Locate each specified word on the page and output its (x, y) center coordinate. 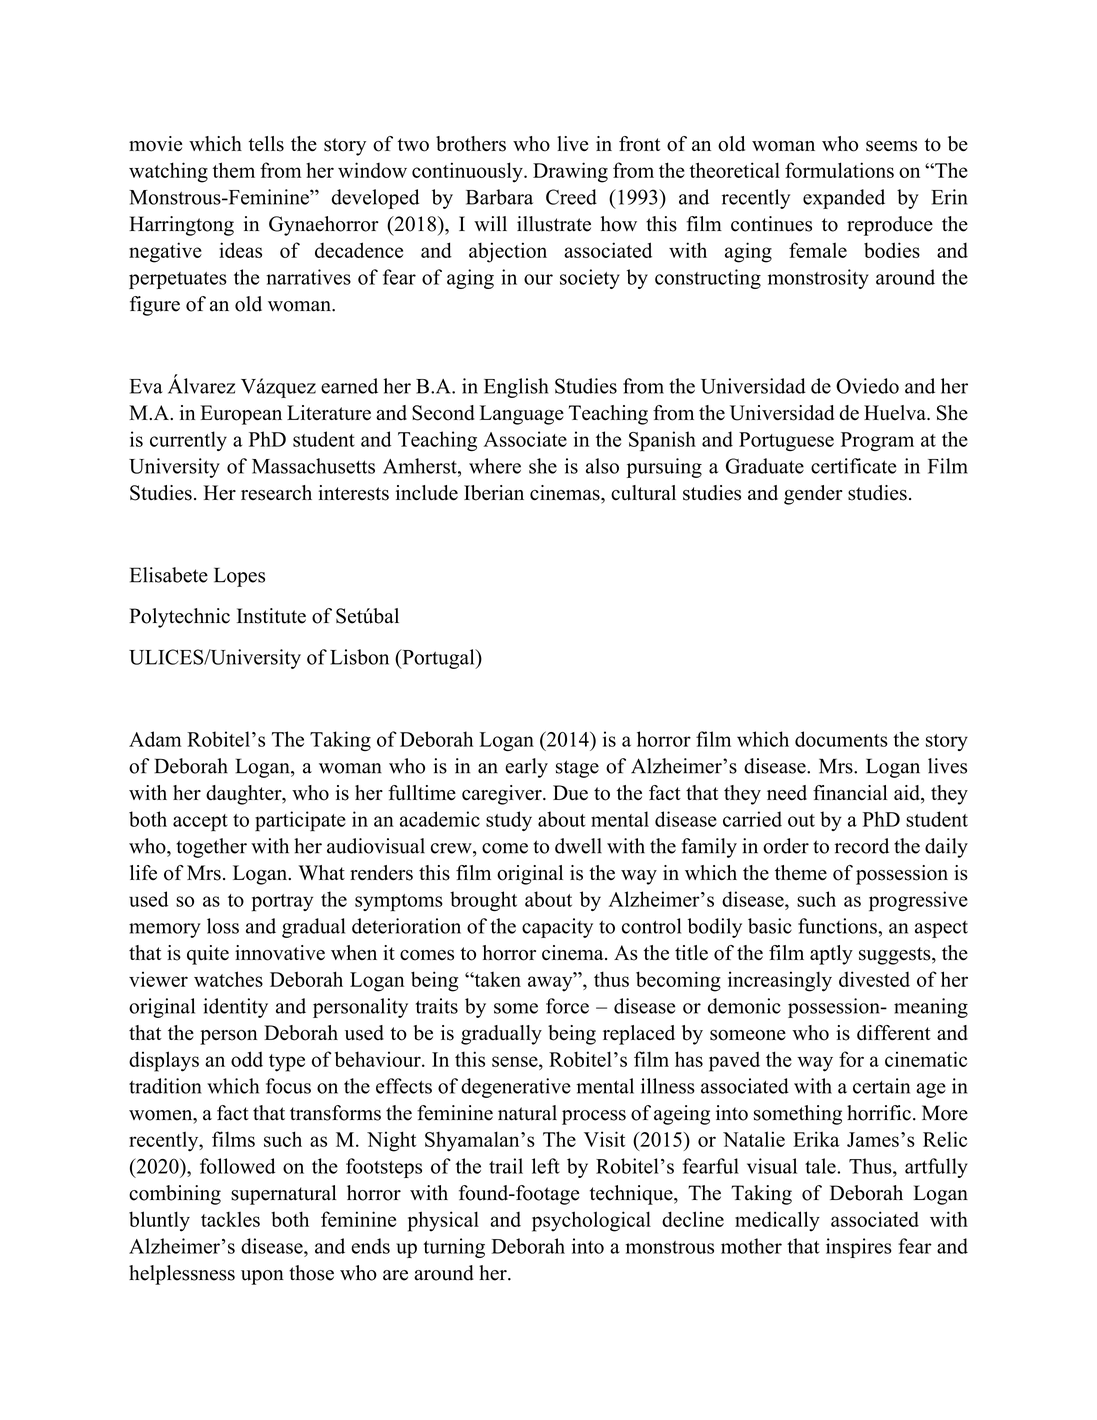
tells (266, 144)
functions (838, 926)
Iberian (494, 493)
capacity (557, 928)
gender (813, 495)
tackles (230, 1219)
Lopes (239, 577)
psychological (591, 1221)
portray (282, 903)
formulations (839, 170)
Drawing (570, 172)
